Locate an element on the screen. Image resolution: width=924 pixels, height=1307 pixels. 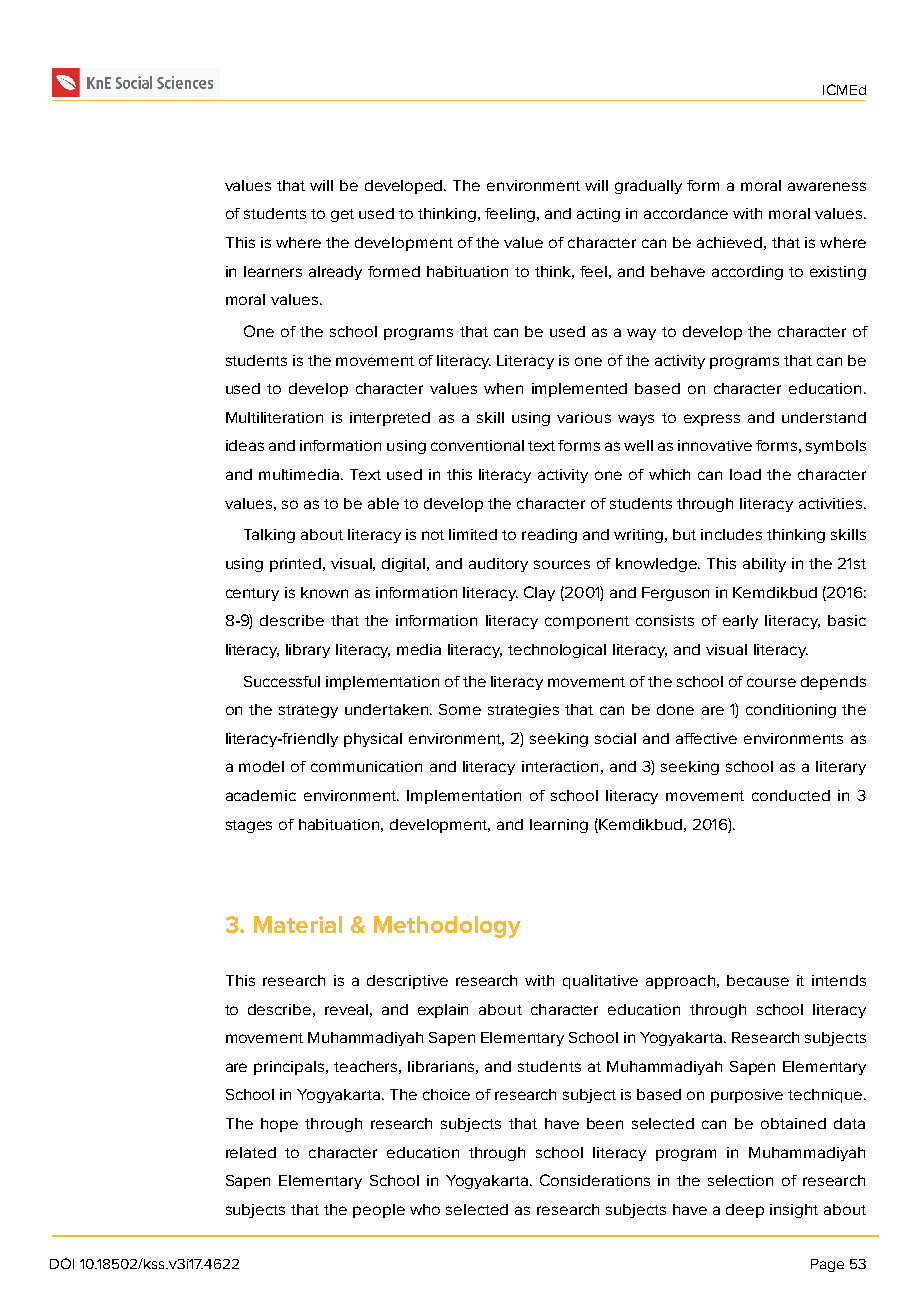
get is located at coordinates (342, 215).
